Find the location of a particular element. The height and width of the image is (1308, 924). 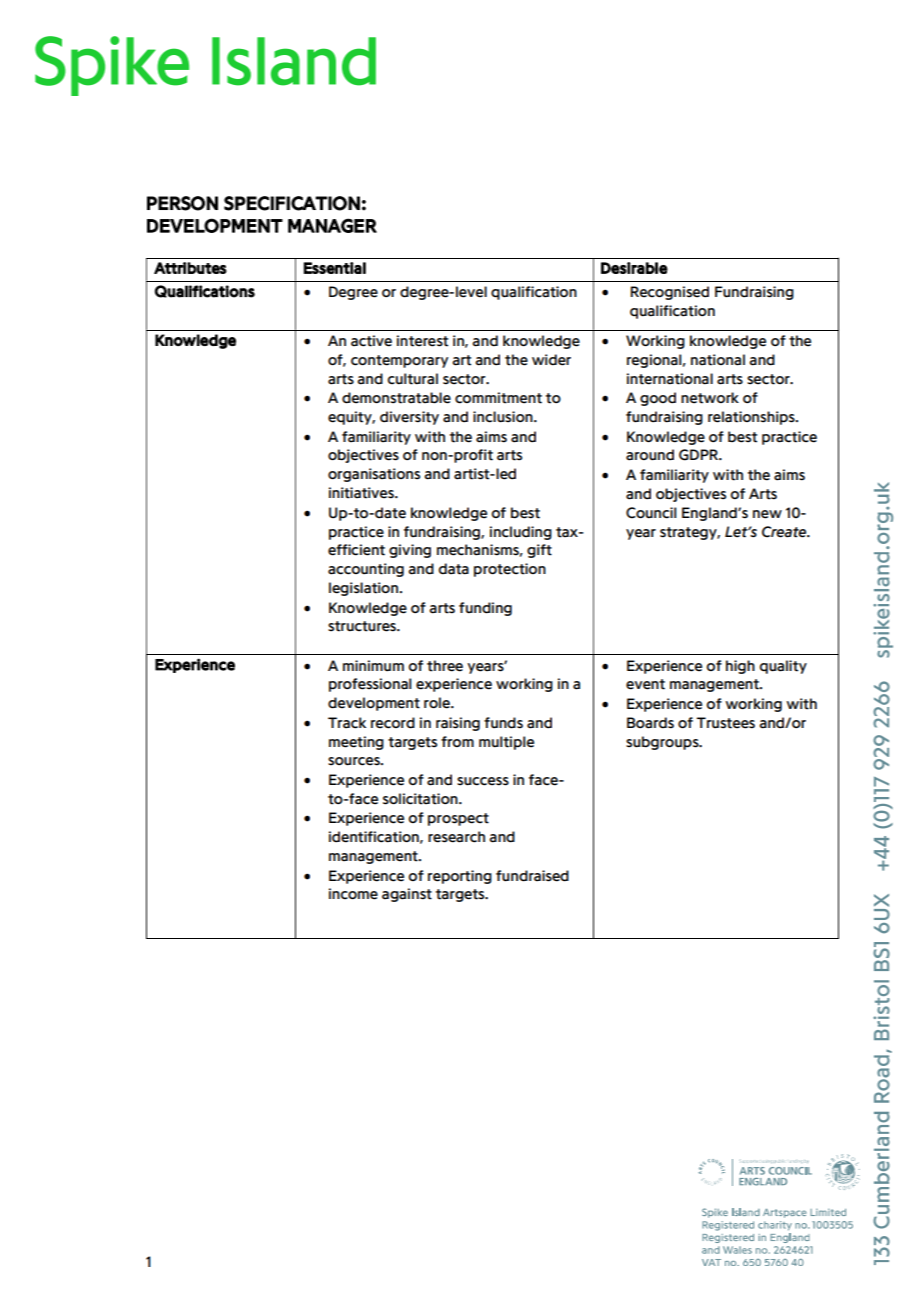

income is located at coordinates (353, 894).
